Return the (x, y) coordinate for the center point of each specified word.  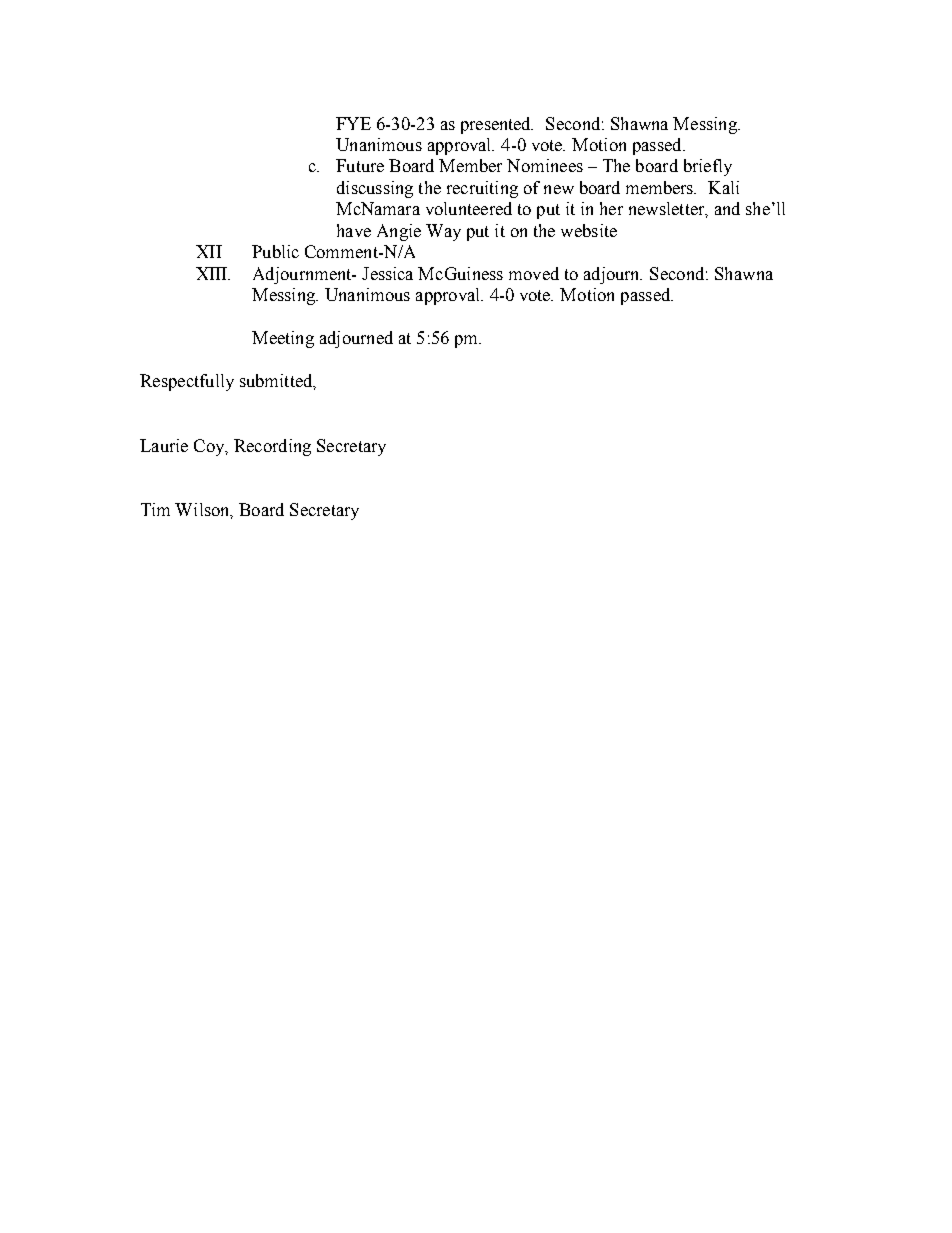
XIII (213, 273)
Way (443, 232)
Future (360, 165)
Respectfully (187, 382)
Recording (272, 447)
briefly (708, 167)
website (589, 230)
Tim (155, 509)
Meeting (283, 339)
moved (534, 273)
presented (497, 125)
